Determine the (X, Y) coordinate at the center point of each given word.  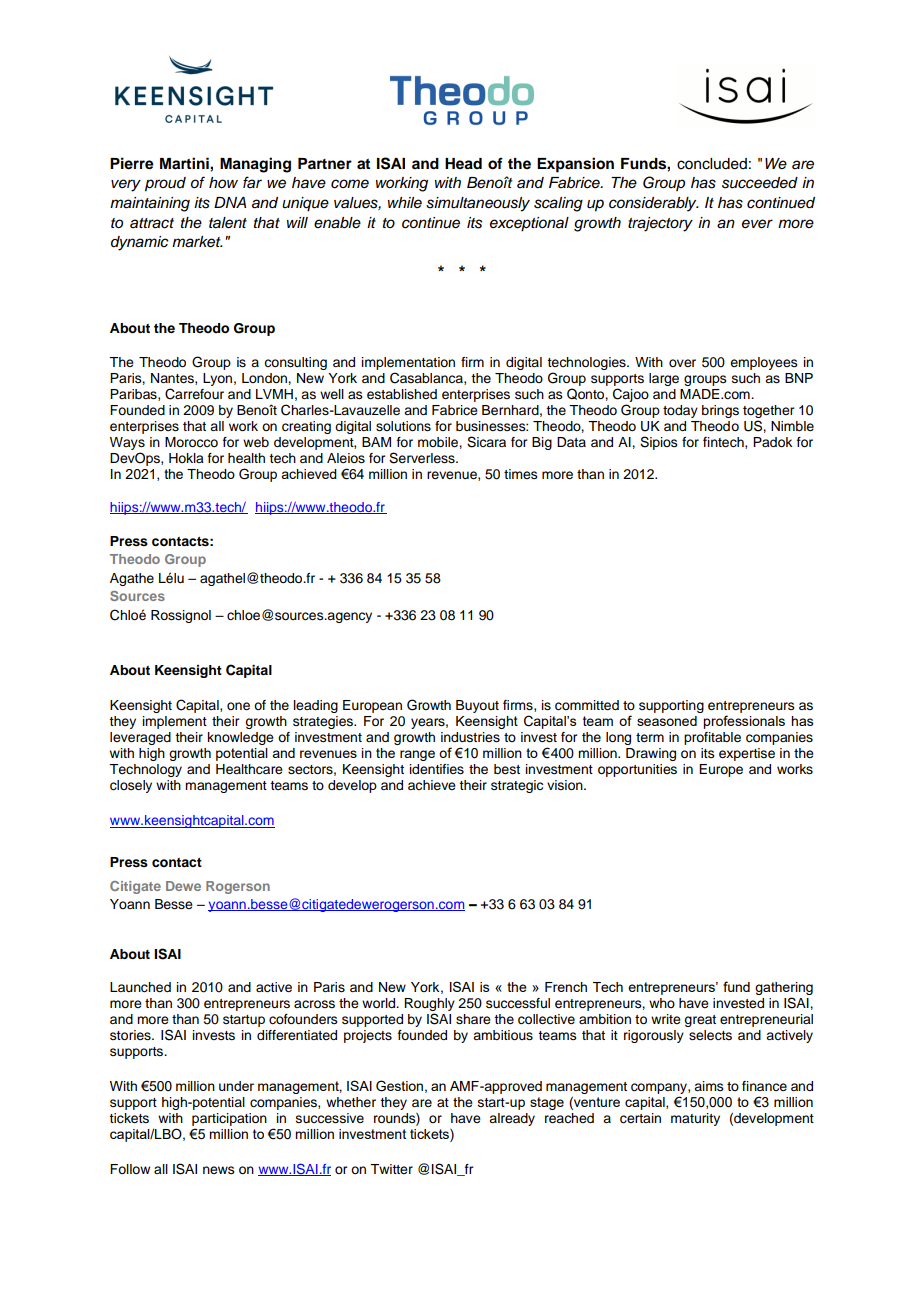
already (512, 1119)
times (521, 474)
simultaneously (478, 204)
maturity (695, 1119)
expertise (747, 754)
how (223, 182)
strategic (517, 786)
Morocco (191, 442)
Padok (772, 442)
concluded (712, 164)
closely (131, 786)
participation (229, 1119)
